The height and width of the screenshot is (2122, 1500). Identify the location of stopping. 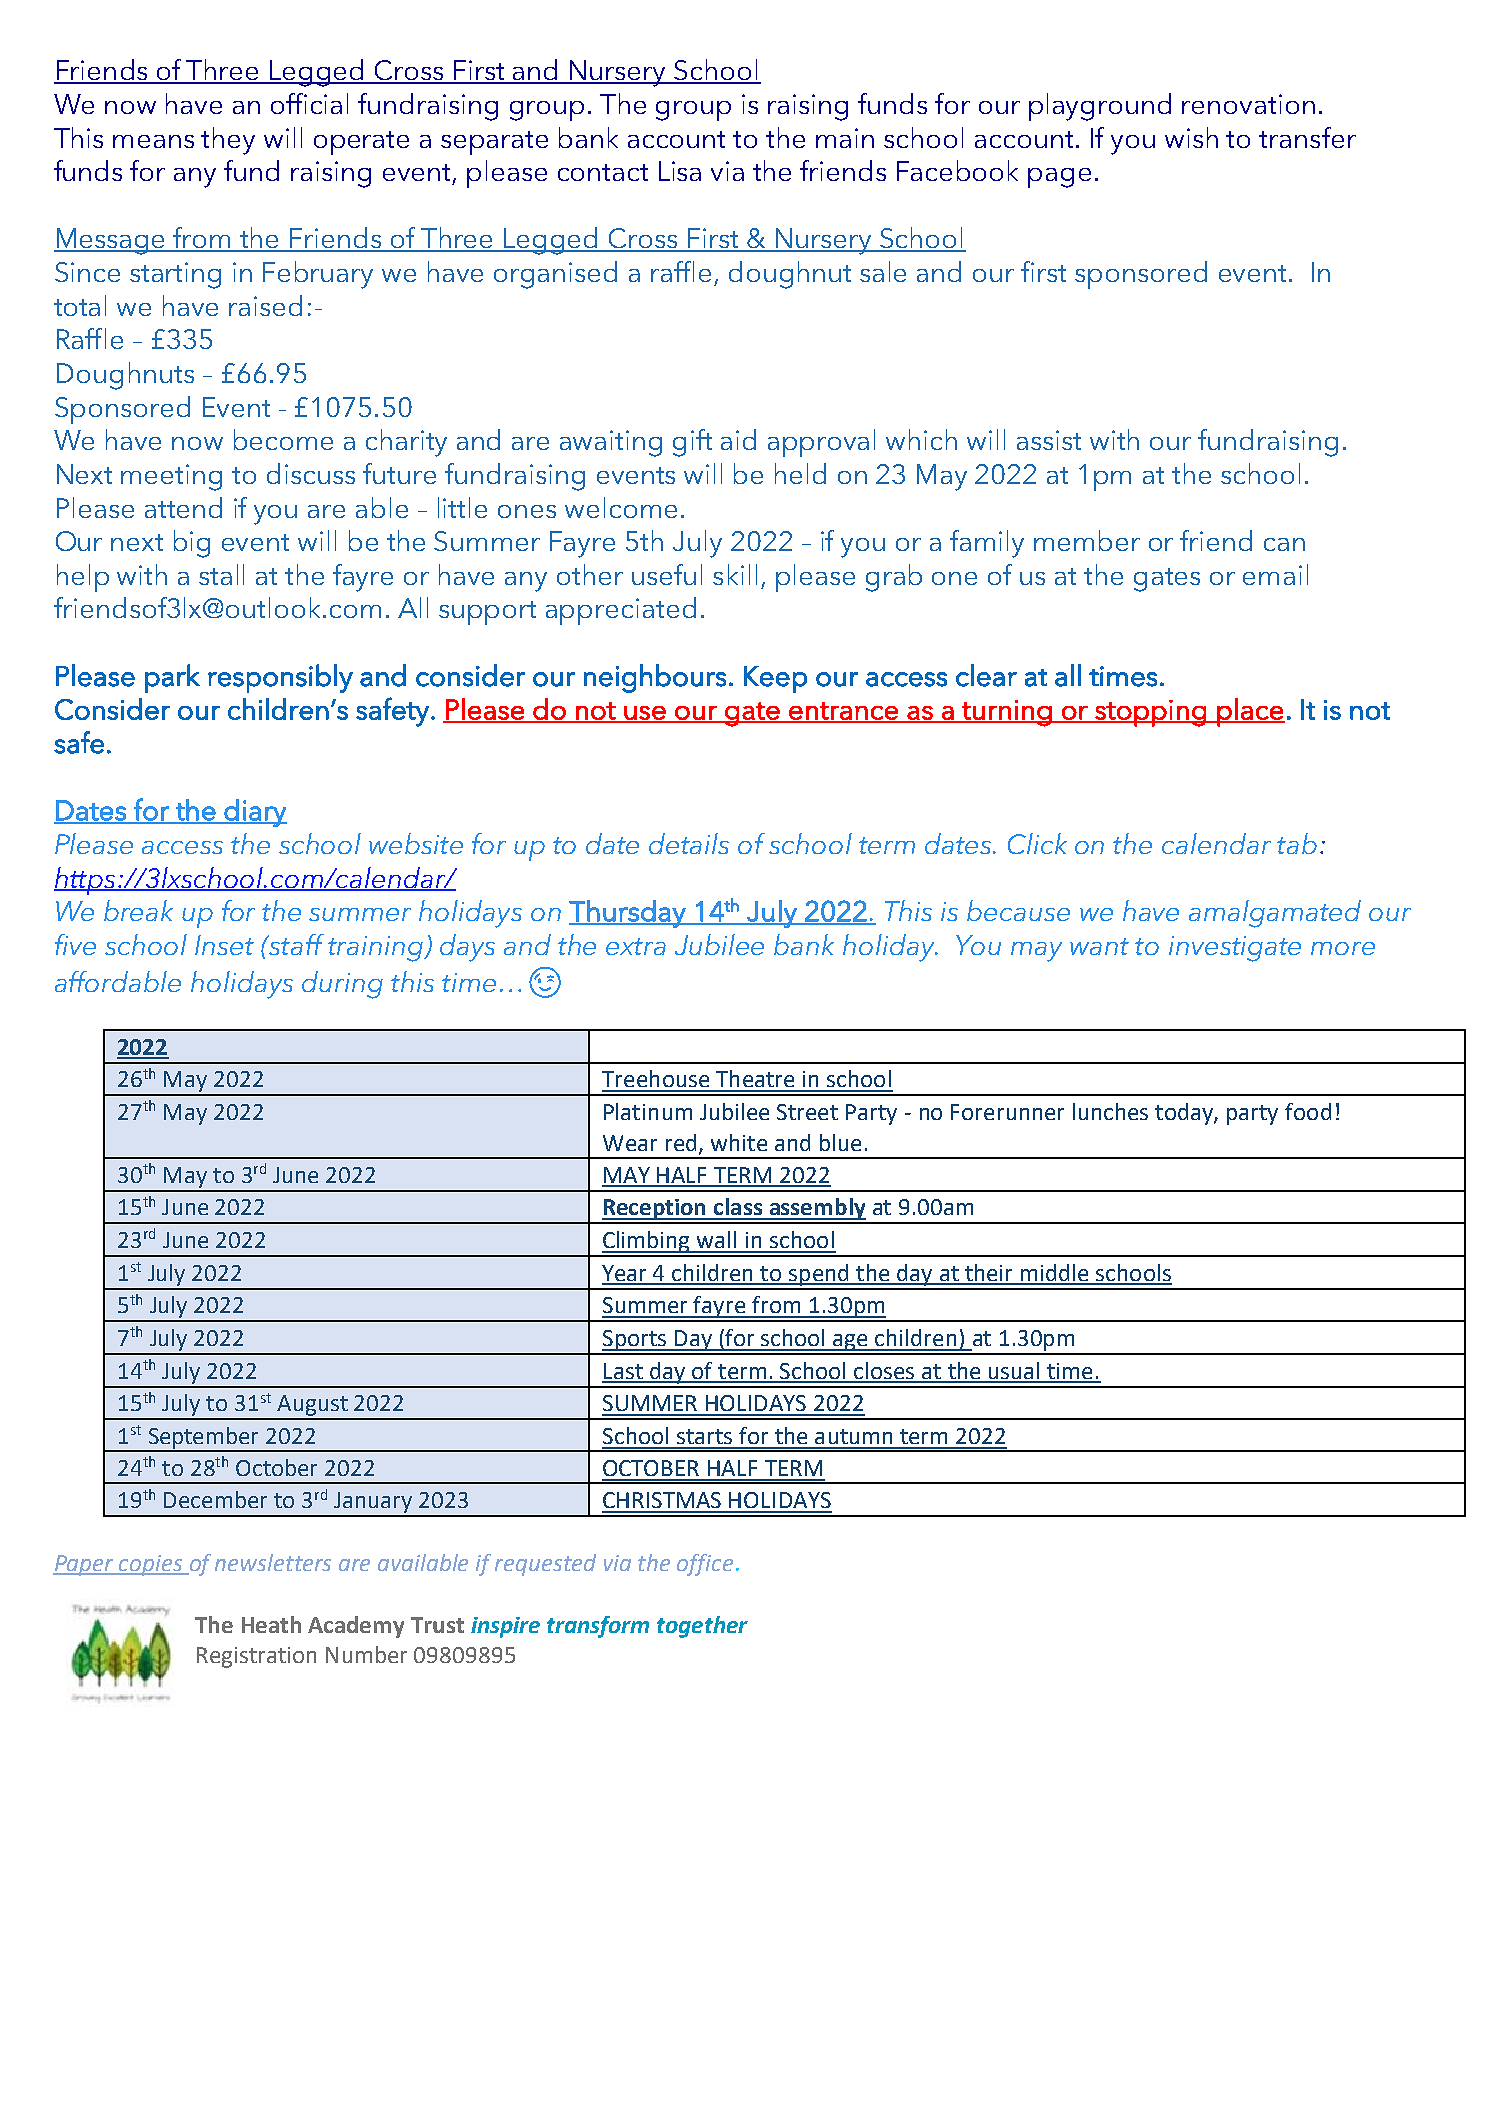
(1150, 713).
